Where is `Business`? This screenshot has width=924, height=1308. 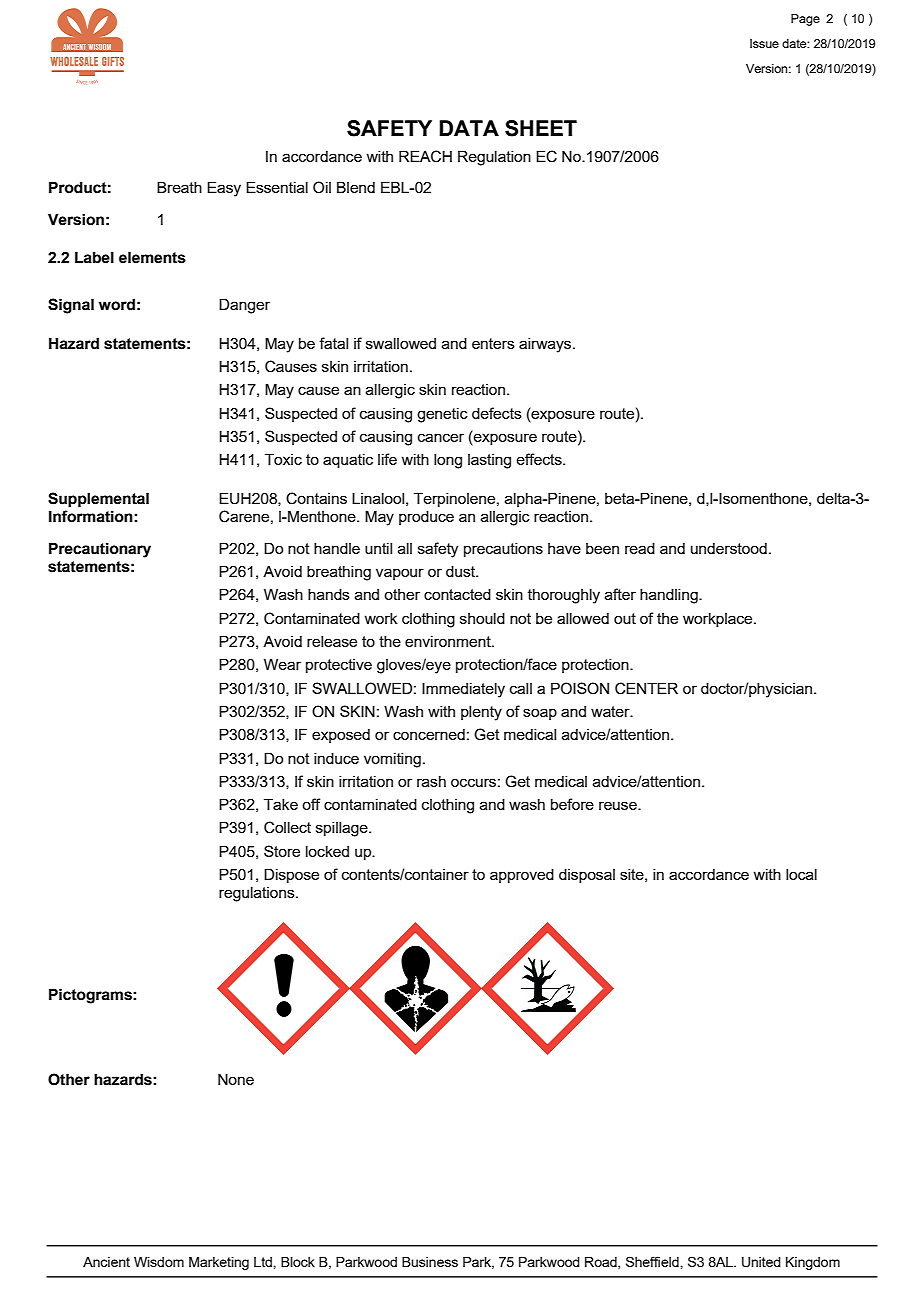 Business is located at coordinates (430, 1262).
